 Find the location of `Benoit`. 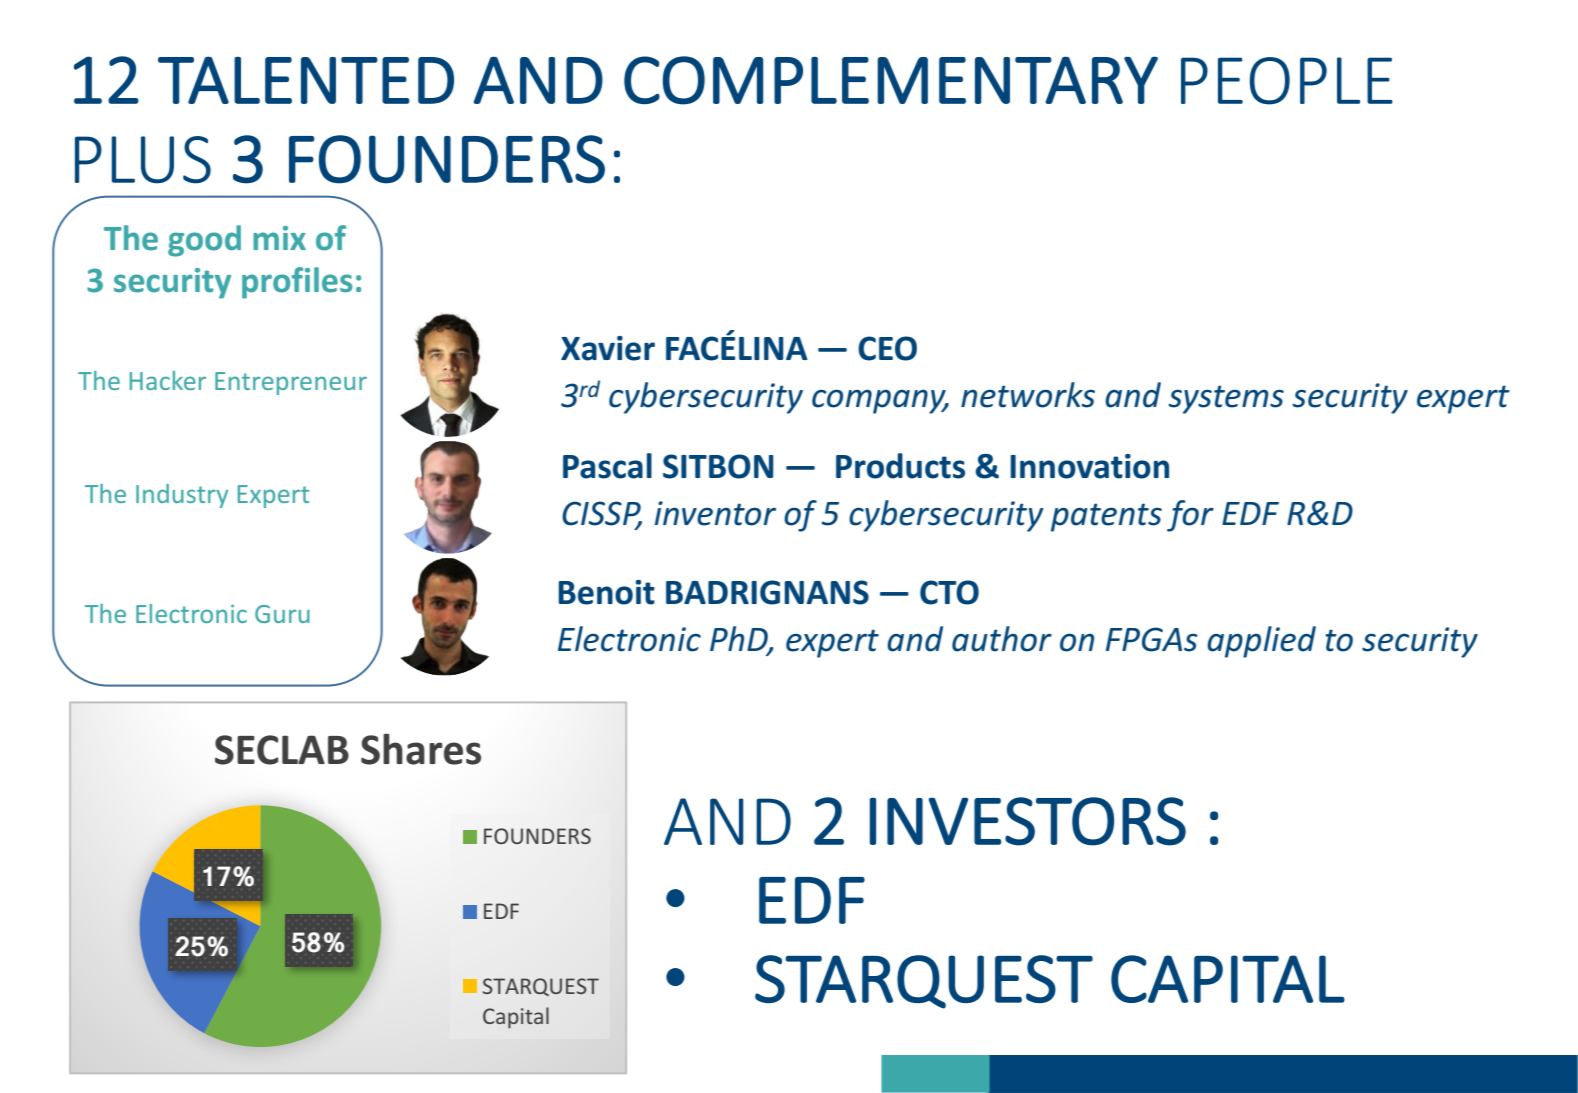

Benoit is located at coordinates (606, 592).
